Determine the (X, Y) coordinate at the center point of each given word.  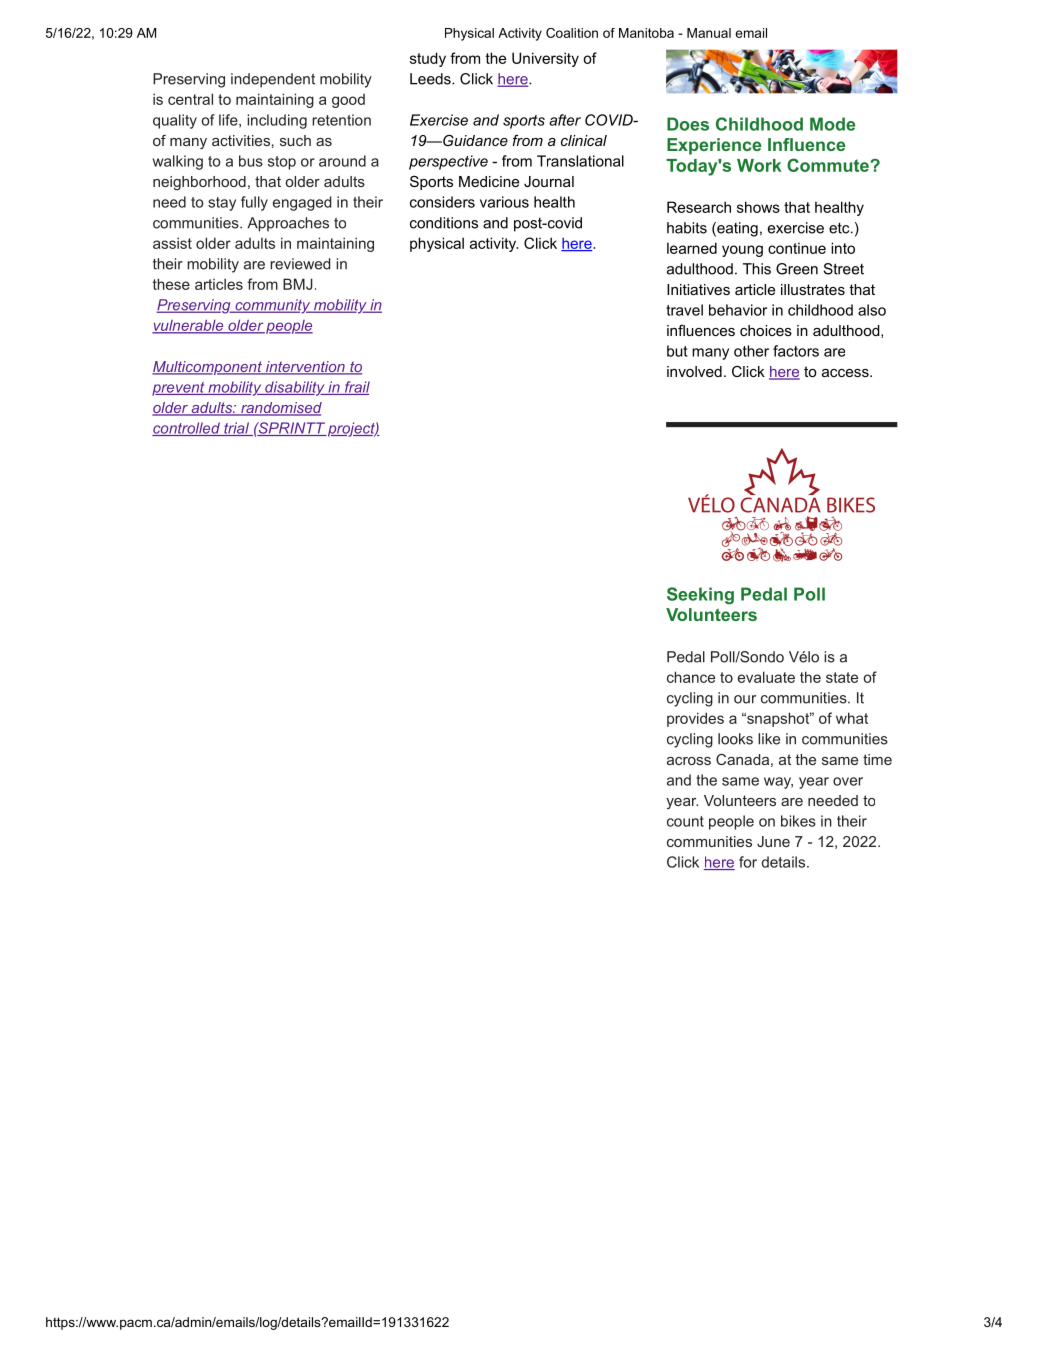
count (685, 821)
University (545, 59)
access (846, 373)
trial (236, 429)
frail (356, 388)
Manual (709, 33)
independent (273, 80)
